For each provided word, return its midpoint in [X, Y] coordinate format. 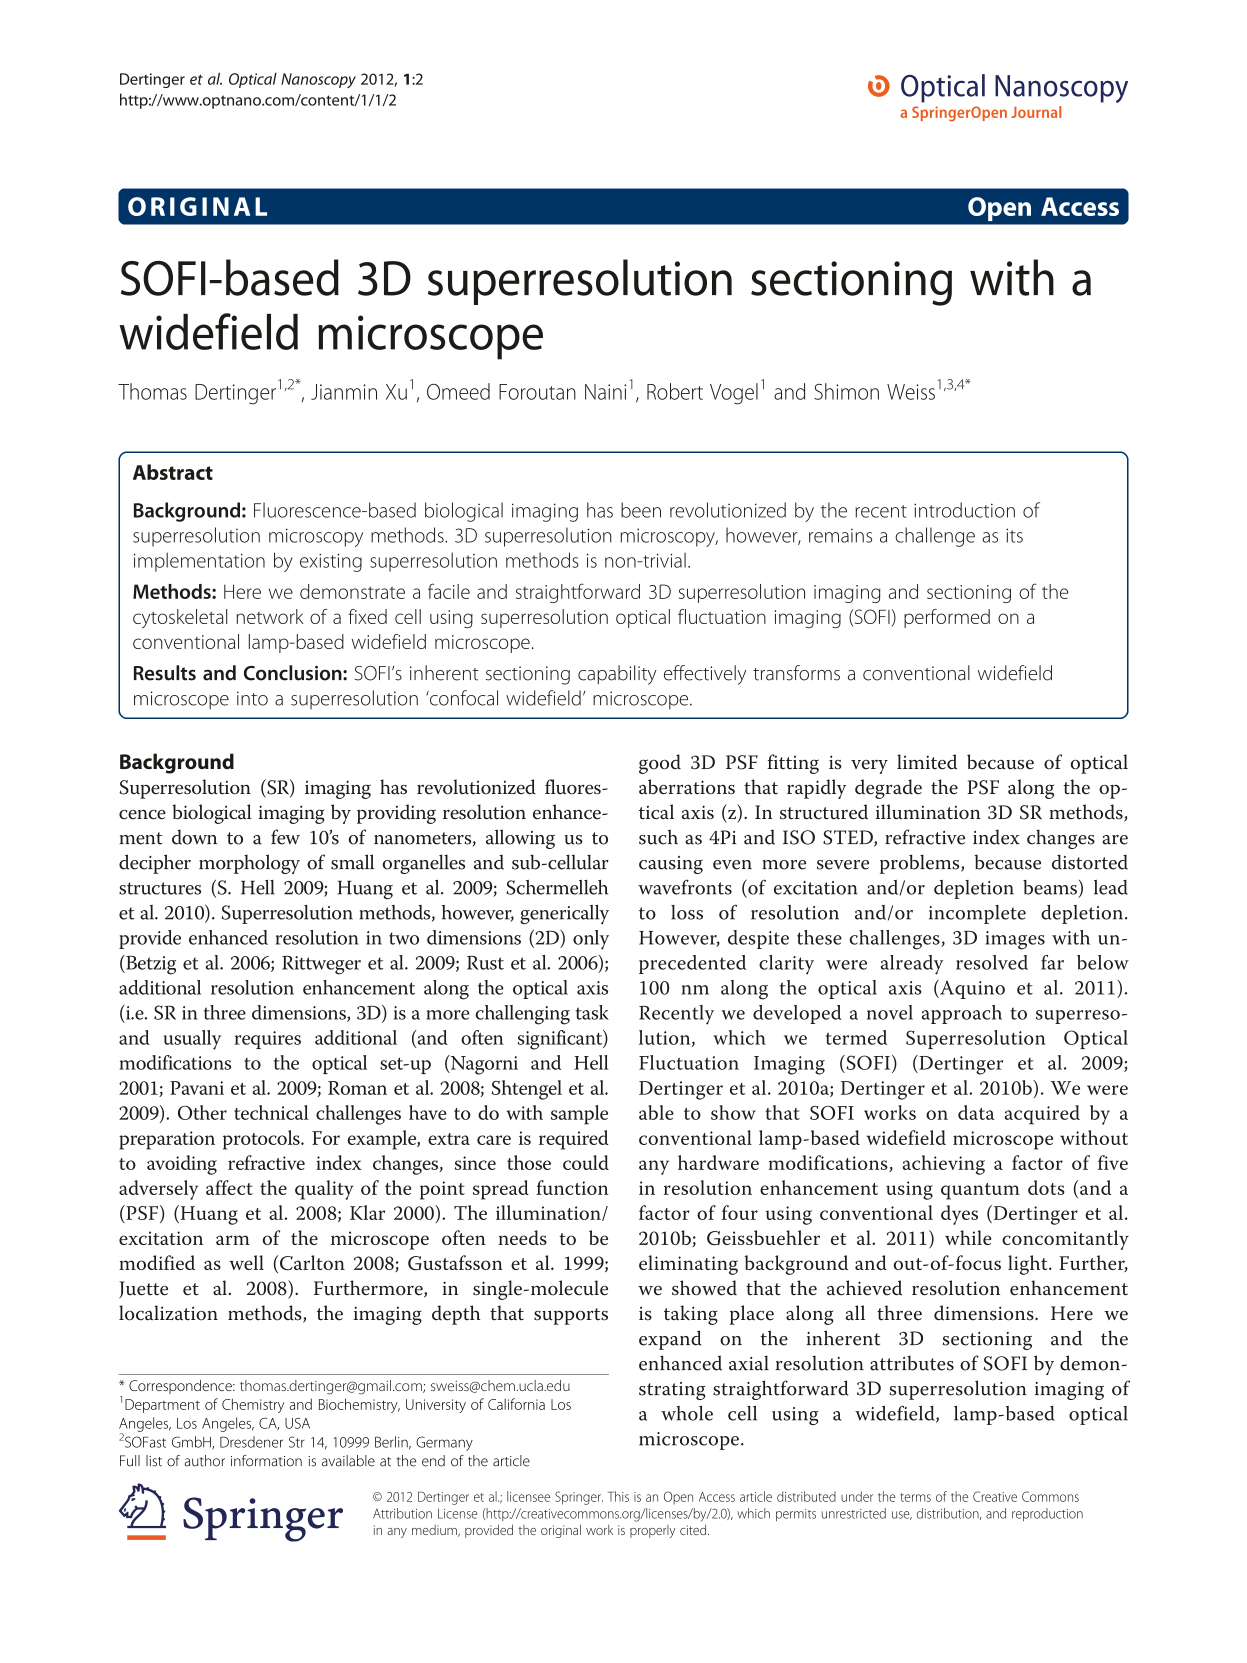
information [266, 1461]
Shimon [846, 391]
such [658, 837]
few [285, 837]
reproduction [1047, 1514]
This [618, 1496]
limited [927, 762]
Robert [675, 391]
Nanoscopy [318, 80]
